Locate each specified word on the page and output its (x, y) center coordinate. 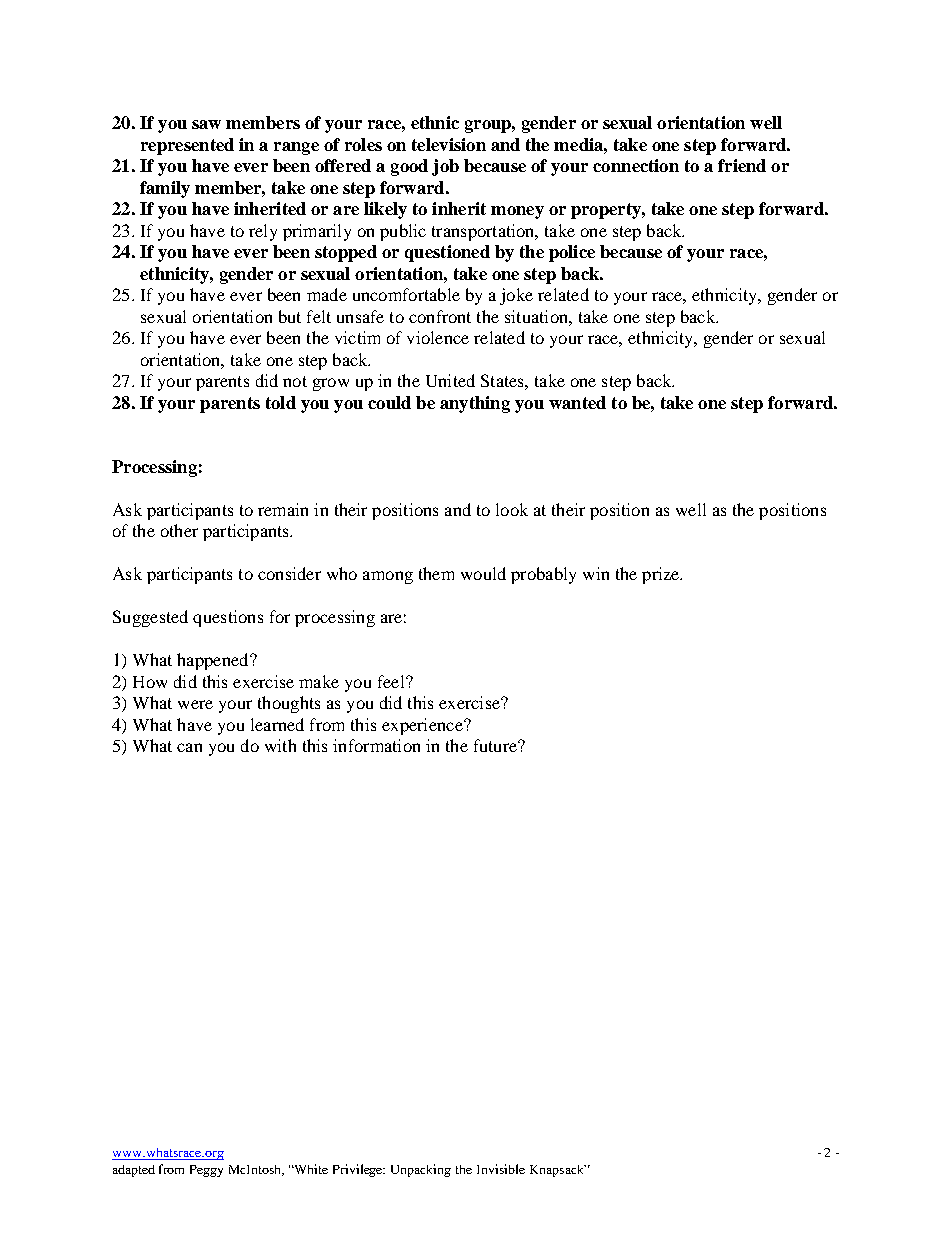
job (445, 167)
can (189, 747)
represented (187, 146)
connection (636, 165)
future (496, 745)
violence (438, 337)
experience (423, 726)
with (280, 745)
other (179, 530)
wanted (577, 402)
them (436, 573)
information (376, 745)
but (290, 316)
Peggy (206, 1171)
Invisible (501, 1169)
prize (662, 575)
